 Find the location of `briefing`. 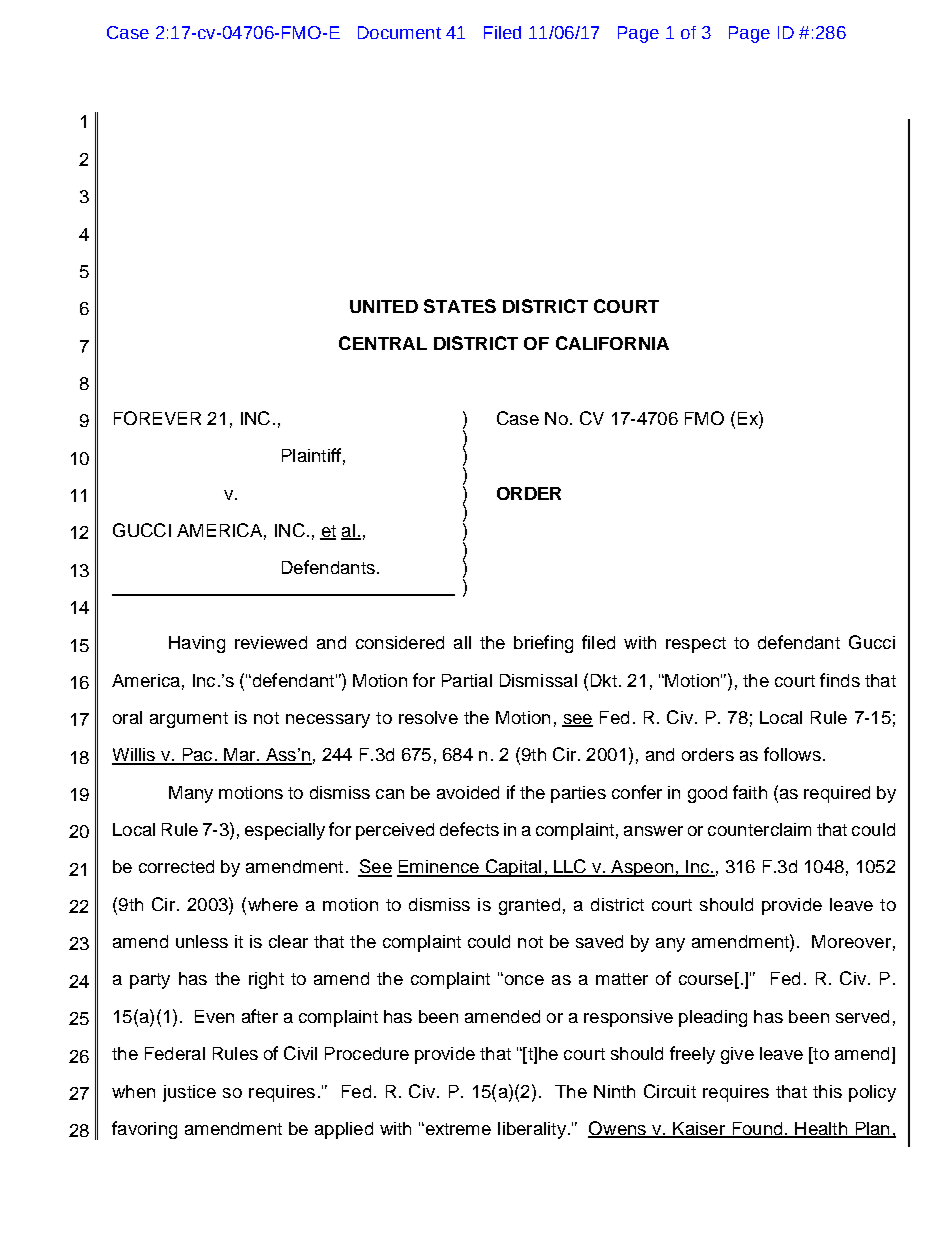

briefing is located at coordinates (543, 644).
